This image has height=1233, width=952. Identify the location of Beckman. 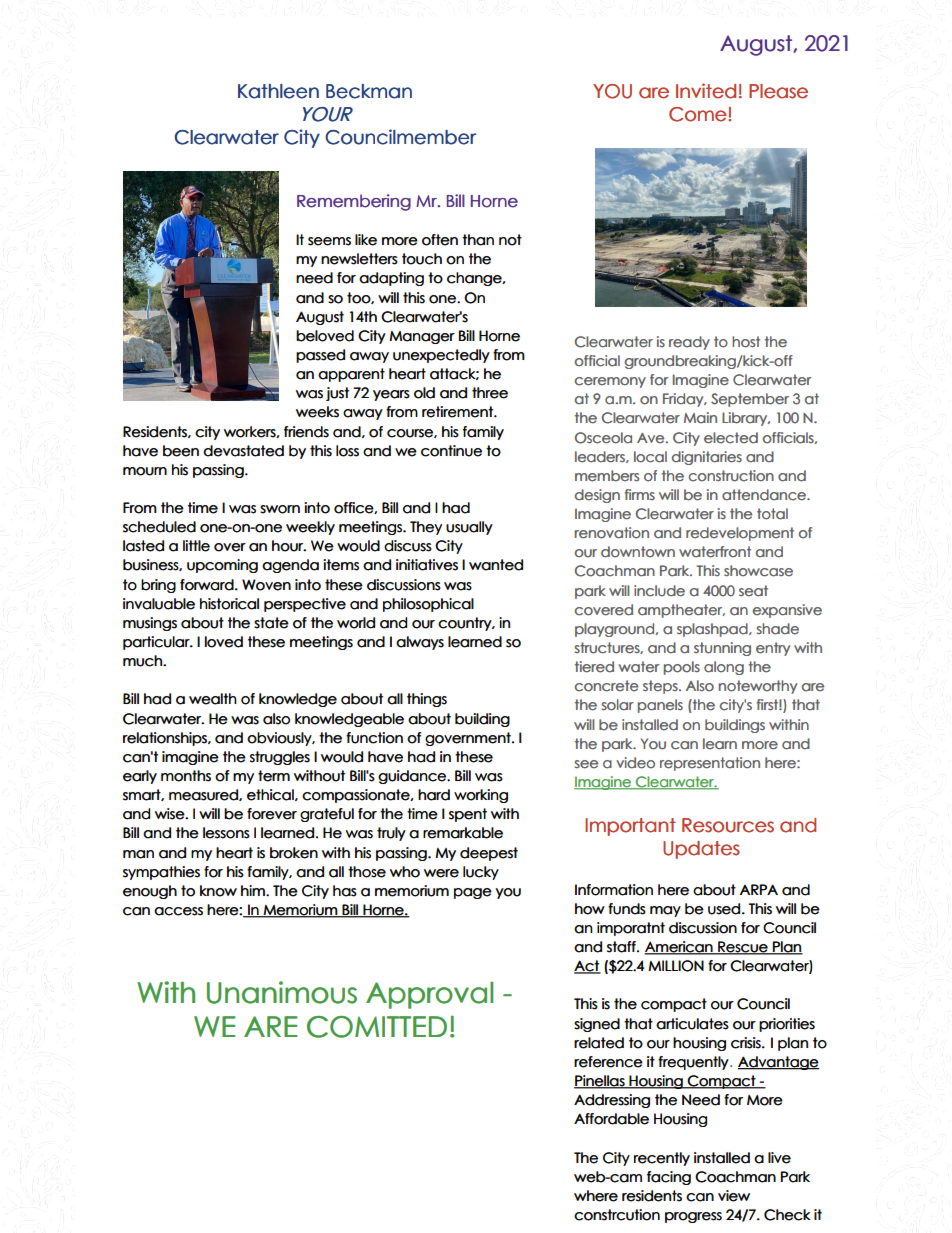
(369, 91).
